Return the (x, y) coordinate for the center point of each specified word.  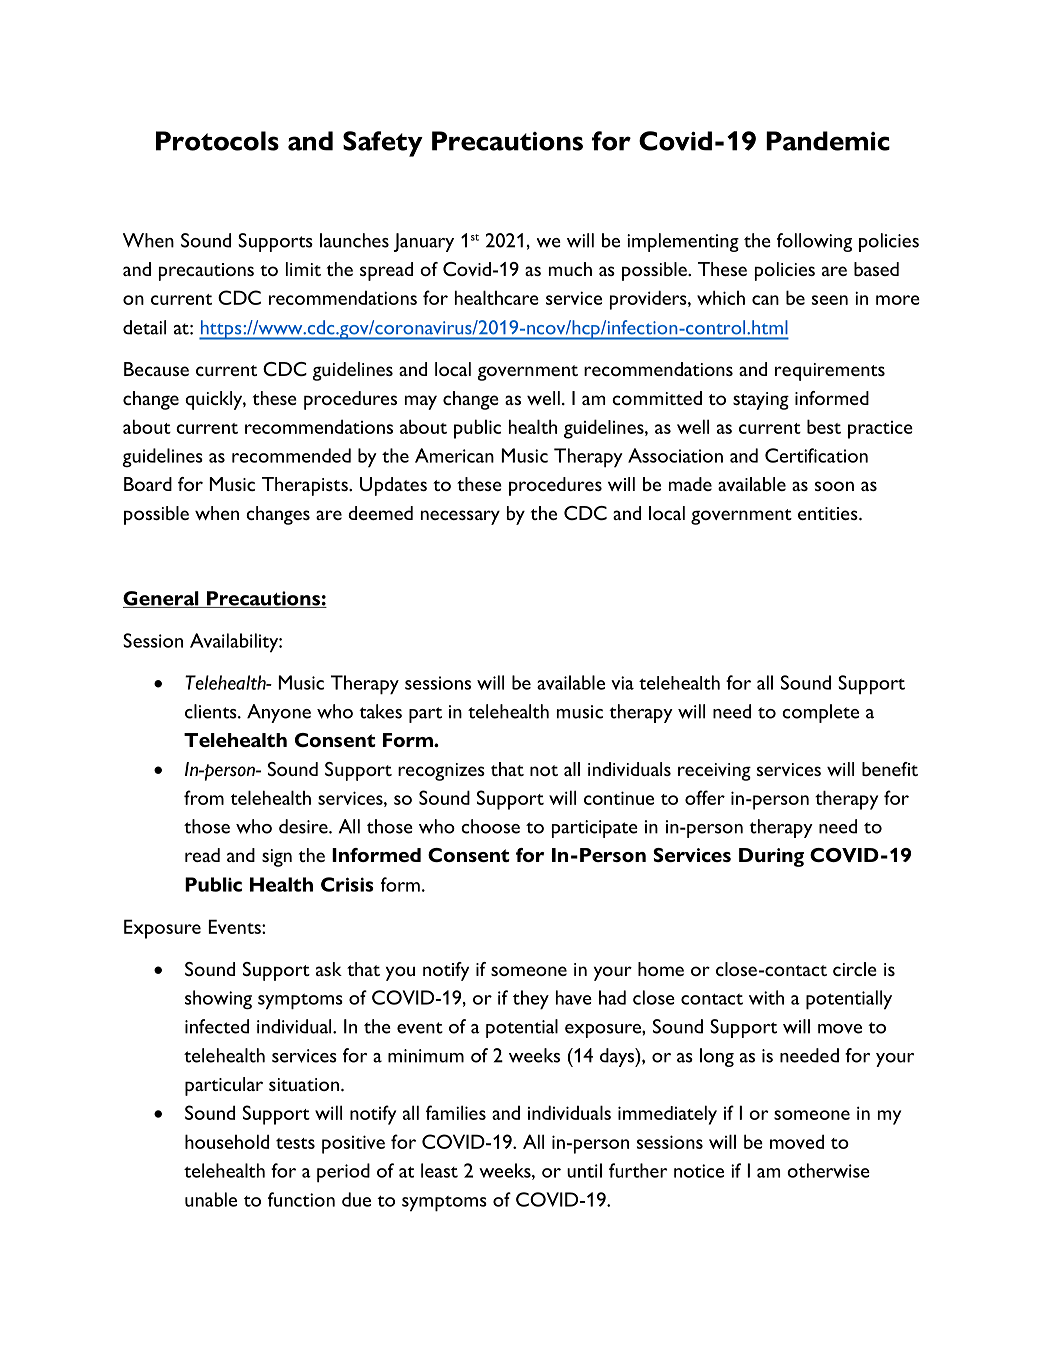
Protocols (217, 141)
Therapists (306, 486)
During (771, 857)
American (454, 455)
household (227, 1141)
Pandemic (828, 141)
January (423, 242)
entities (829, 513)
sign (277, 858)
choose (490, 826)
